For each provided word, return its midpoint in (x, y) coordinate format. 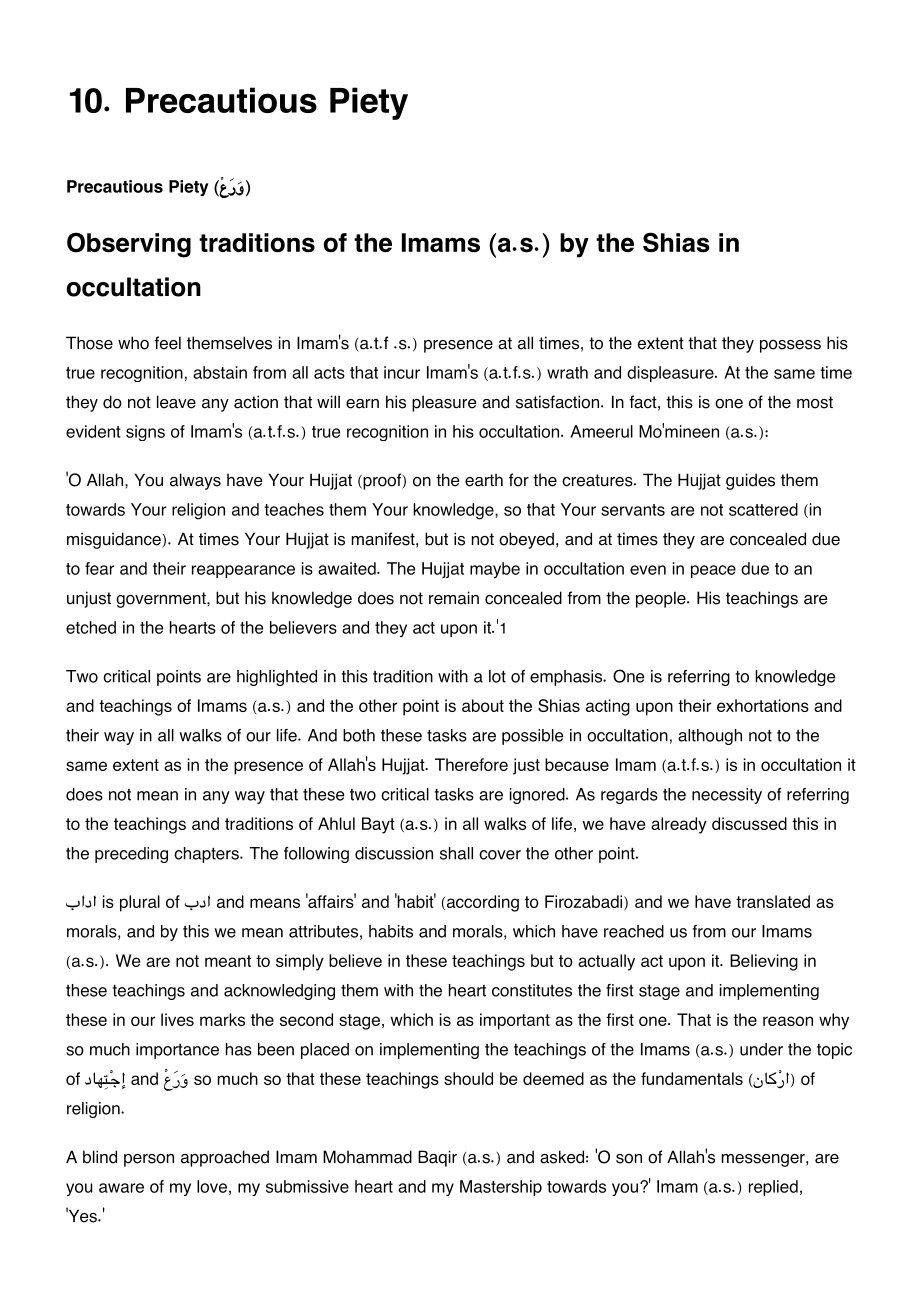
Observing (129, 245)
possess (790, 346)
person (149, 1160)
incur (402, 372)
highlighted (277, 678)
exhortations (763, 705)
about (483, 705)
